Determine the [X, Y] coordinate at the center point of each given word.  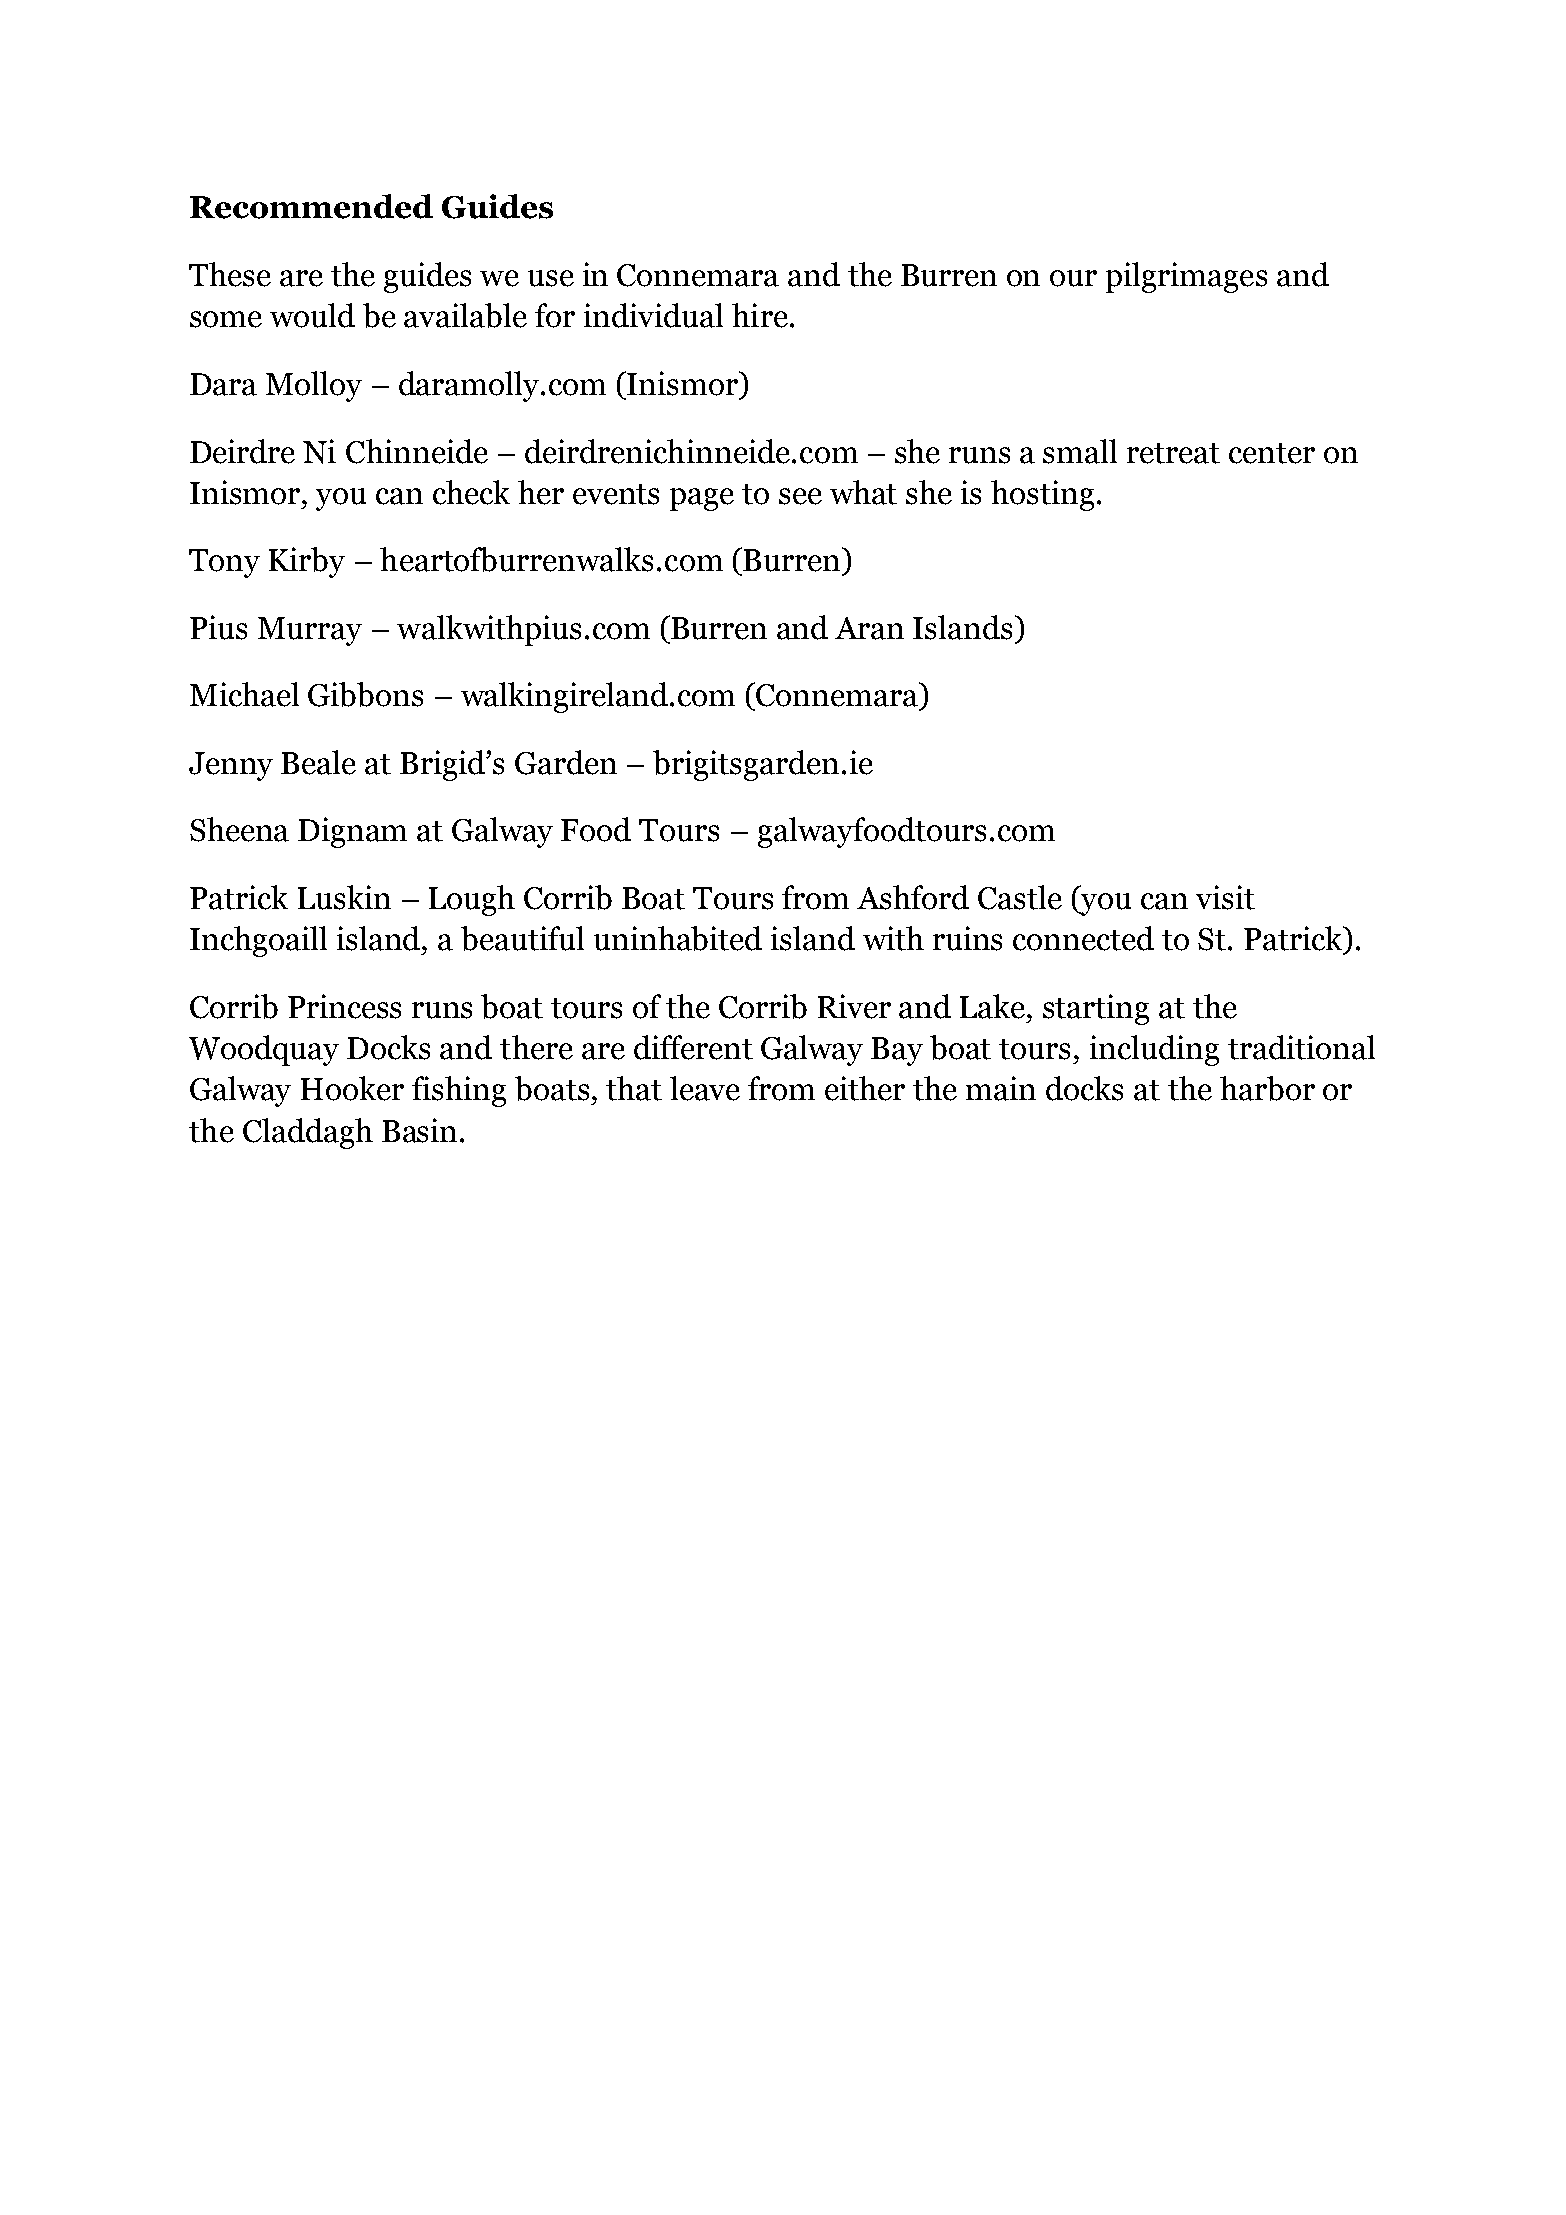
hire [760, 315]
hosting [1042, 495]
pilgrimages [1186, 277]
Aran [869, 628]
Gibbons [365, 694]
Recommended [311, 206]
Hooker [352, 1088]
